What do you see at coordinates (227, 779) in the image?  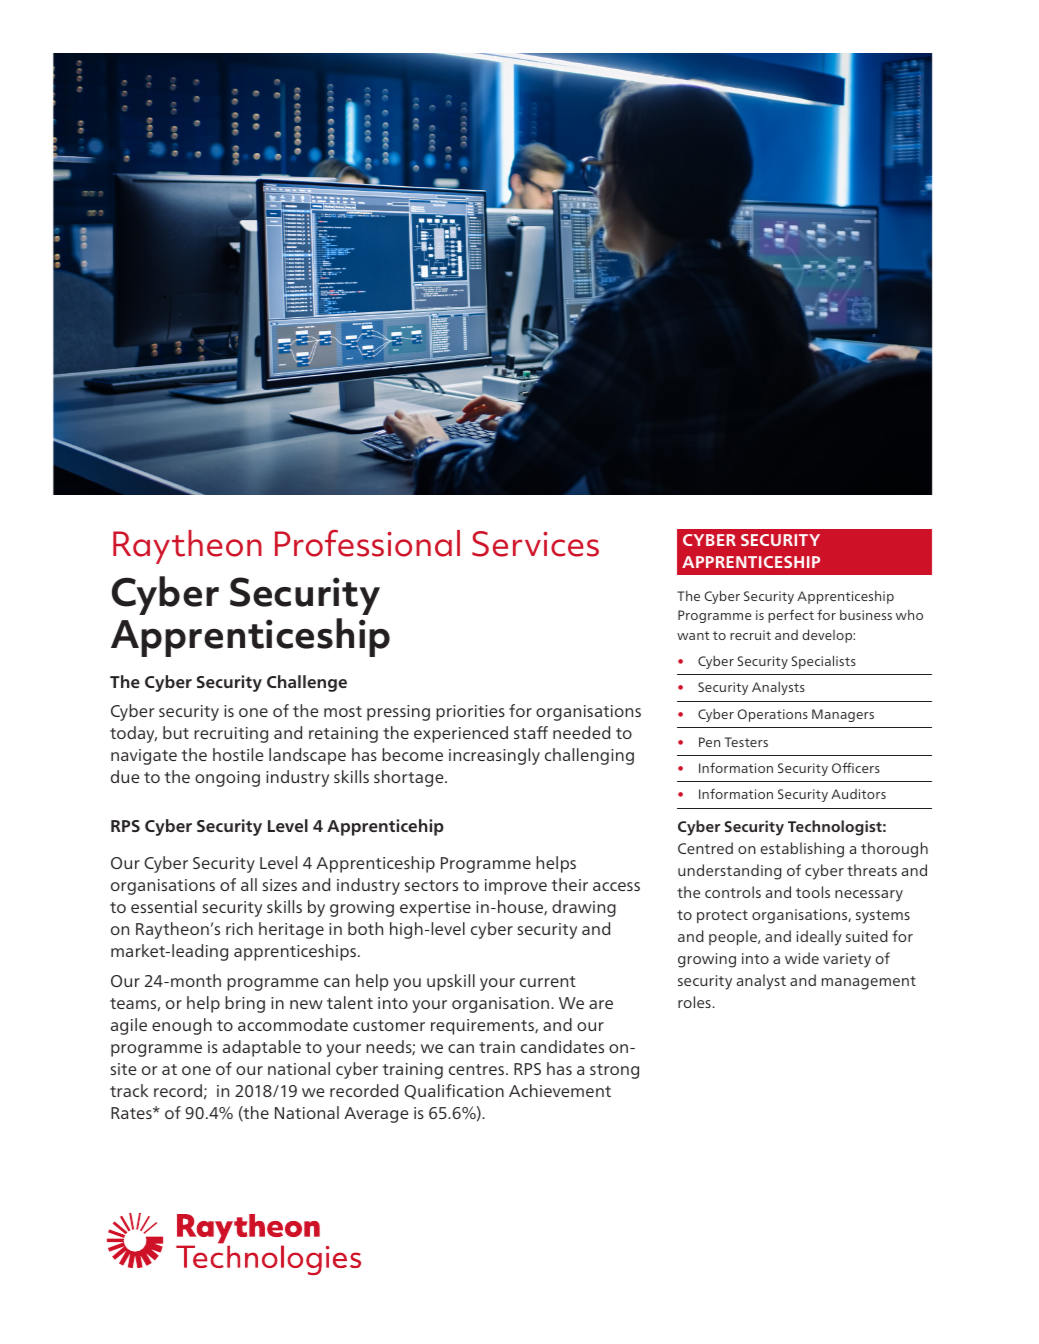 I see `ongoing` at bounding box center [227, 779].
